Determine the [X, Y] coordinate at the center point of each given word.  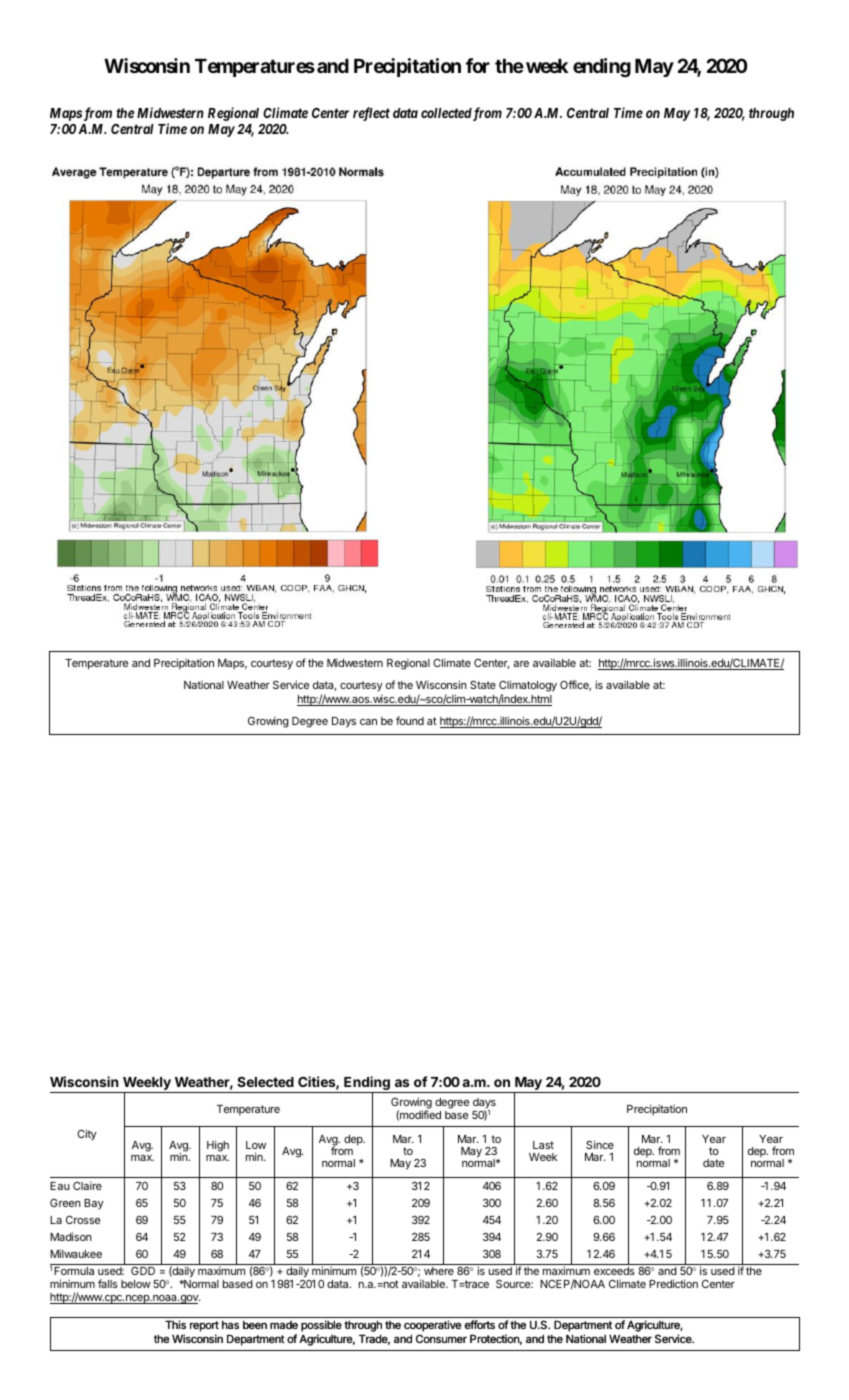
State [483, 684]
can [368, 722]
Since [600, 1144]
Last [543, 1145]
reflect [371, 114]
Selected [265, 1082]
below [136, 1284]
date [713, 1163]
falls [108, 1283]
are [521, 664]
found [410, 720]
